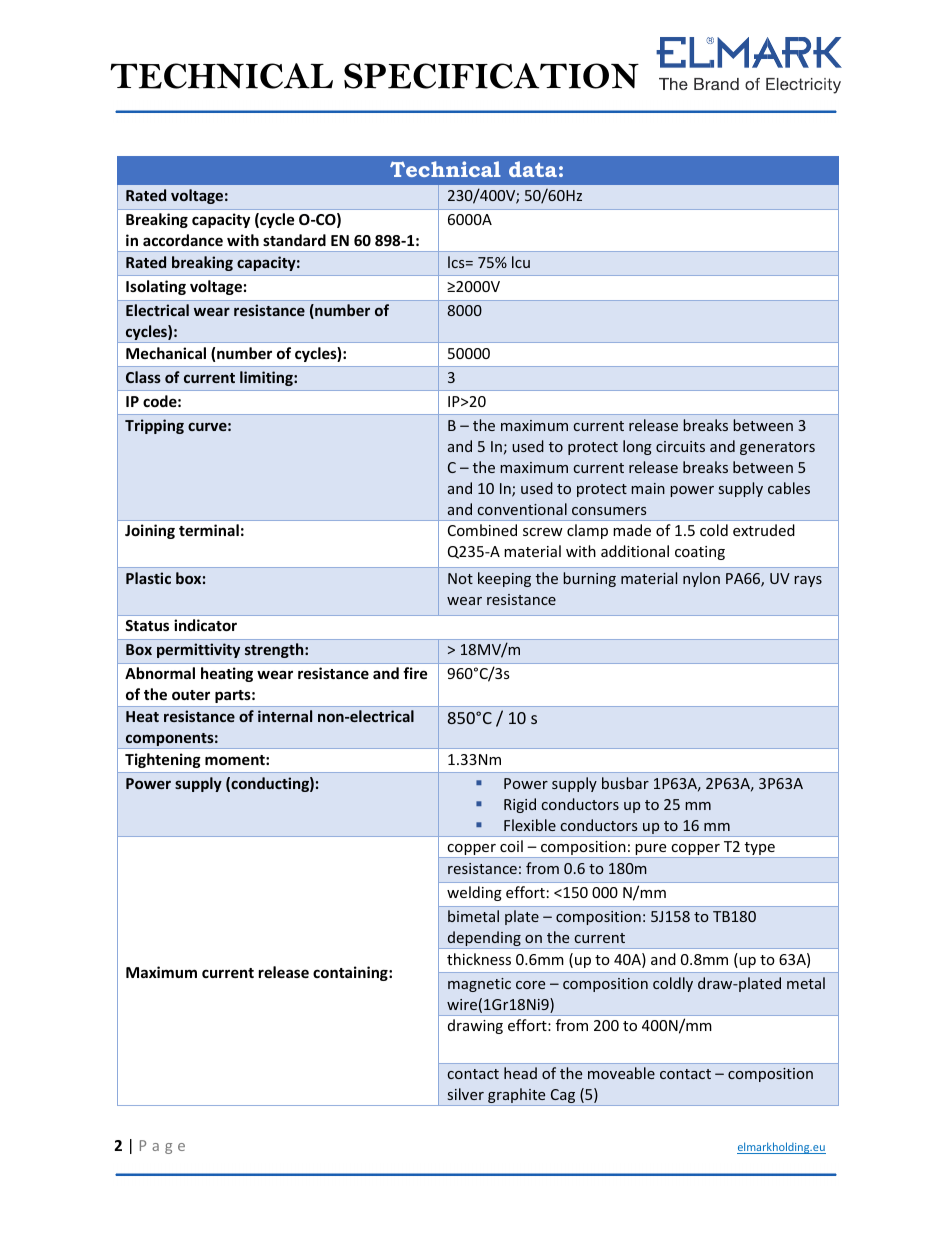 This page has width=952, height=1233. Describe the element at coordinates (154, 426) in the page. I see `Tripping` at that location.
